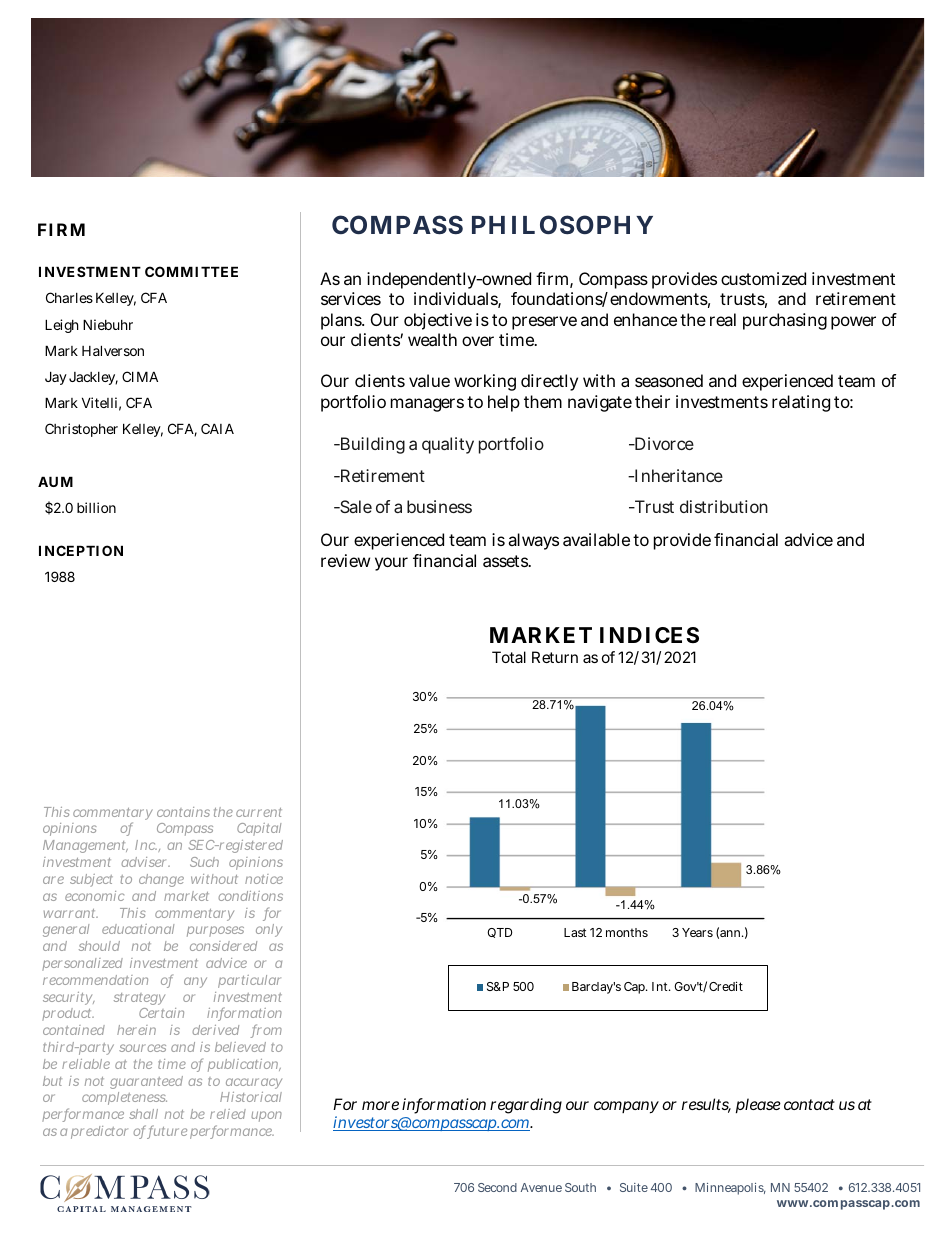 The width and height of the screenshot is (952, 1233). What do you see at coordinates (555, 657) in the screenshot?
I see `Return` at bounding box center [555, 657].
